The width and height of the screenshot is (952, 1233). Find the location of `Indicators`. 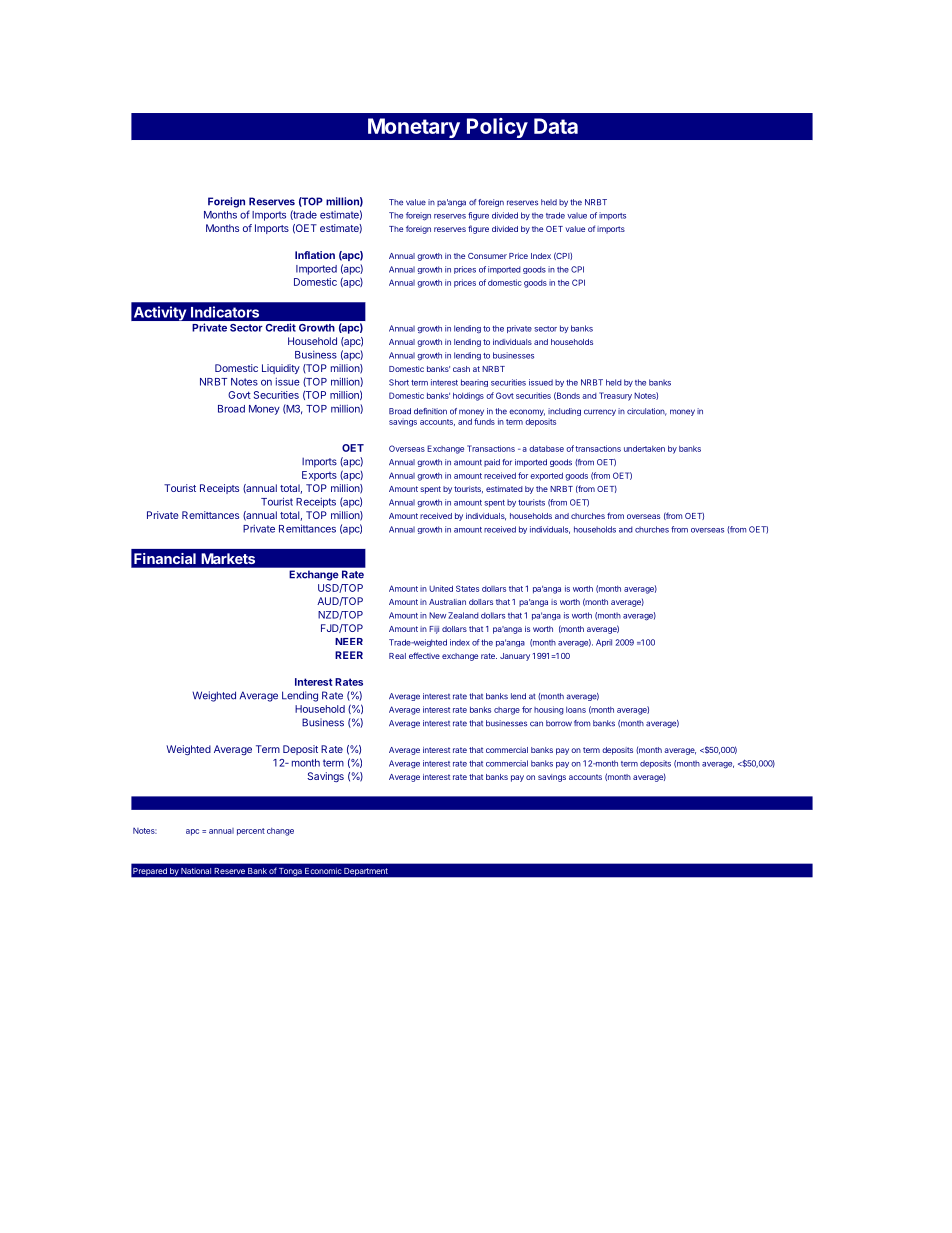

Indicators is located at coordinates (225, 312).
